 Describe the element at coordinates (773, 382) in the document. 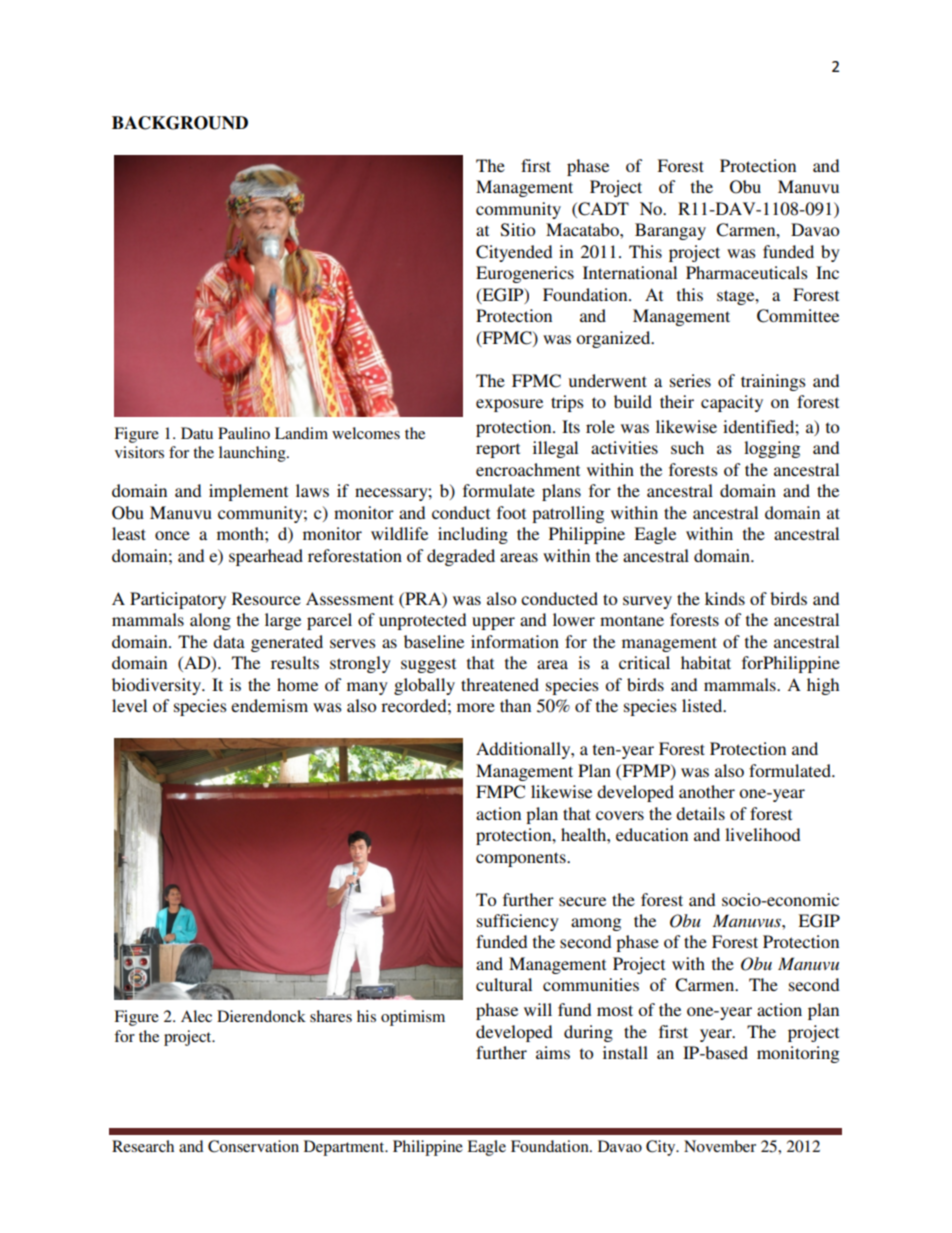

I see `trainings` at that location.
